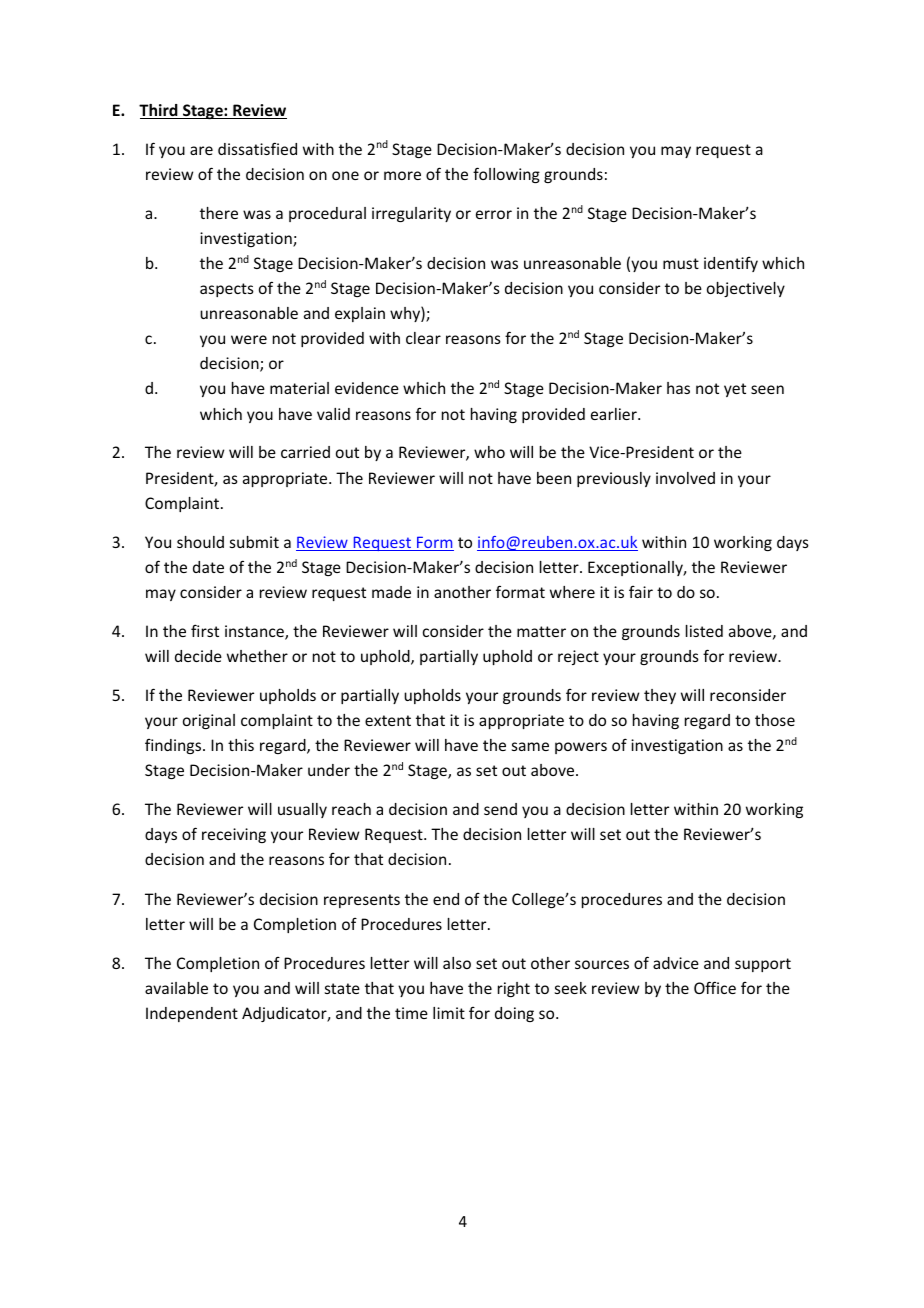 The height and width of the page is (1308, 924). Describe the element at coordinates (257, 148) in the page. I see `dissatisfied` at that location.
